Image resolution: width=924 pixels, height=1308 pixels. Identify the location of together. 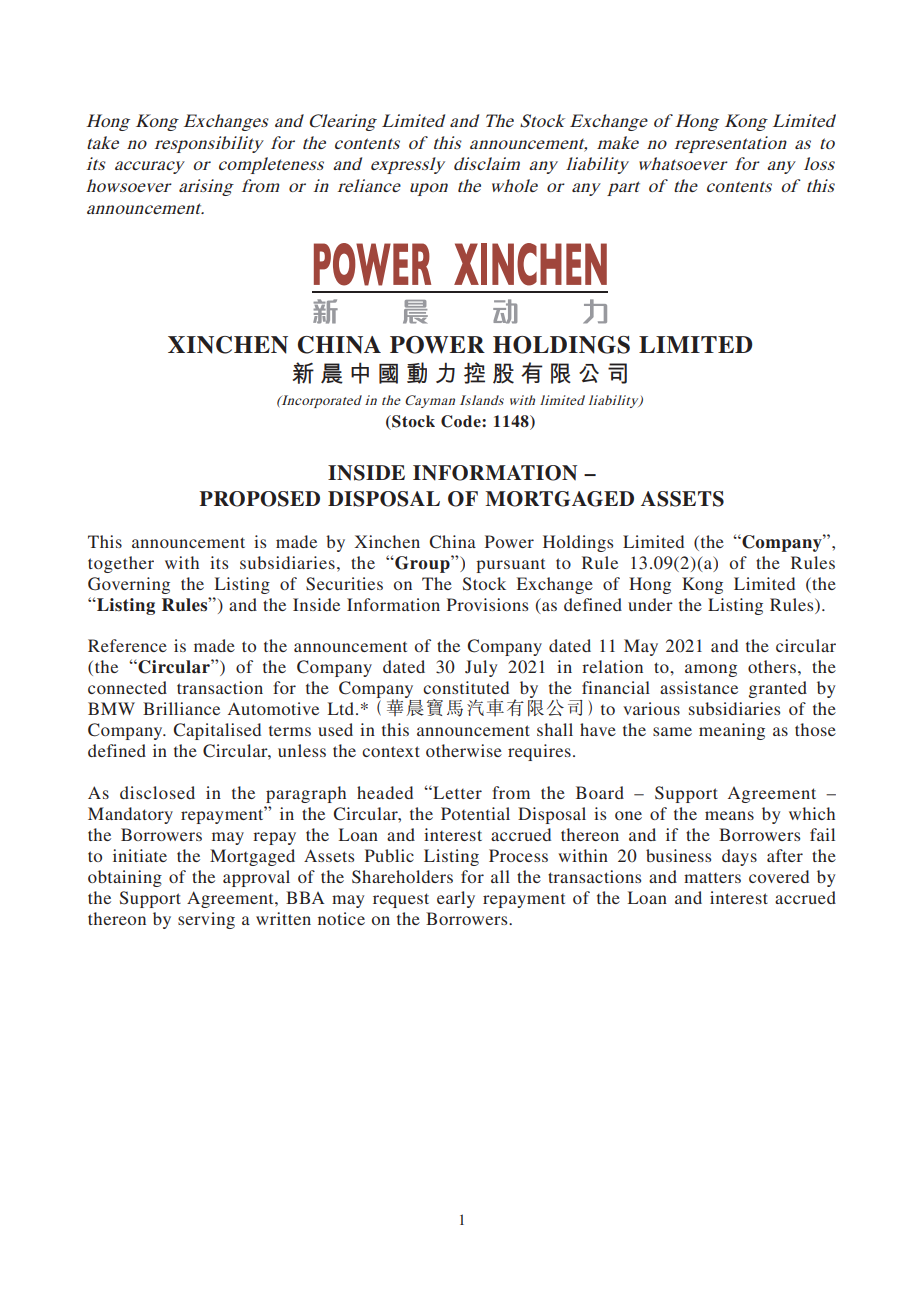
(121, 564).
